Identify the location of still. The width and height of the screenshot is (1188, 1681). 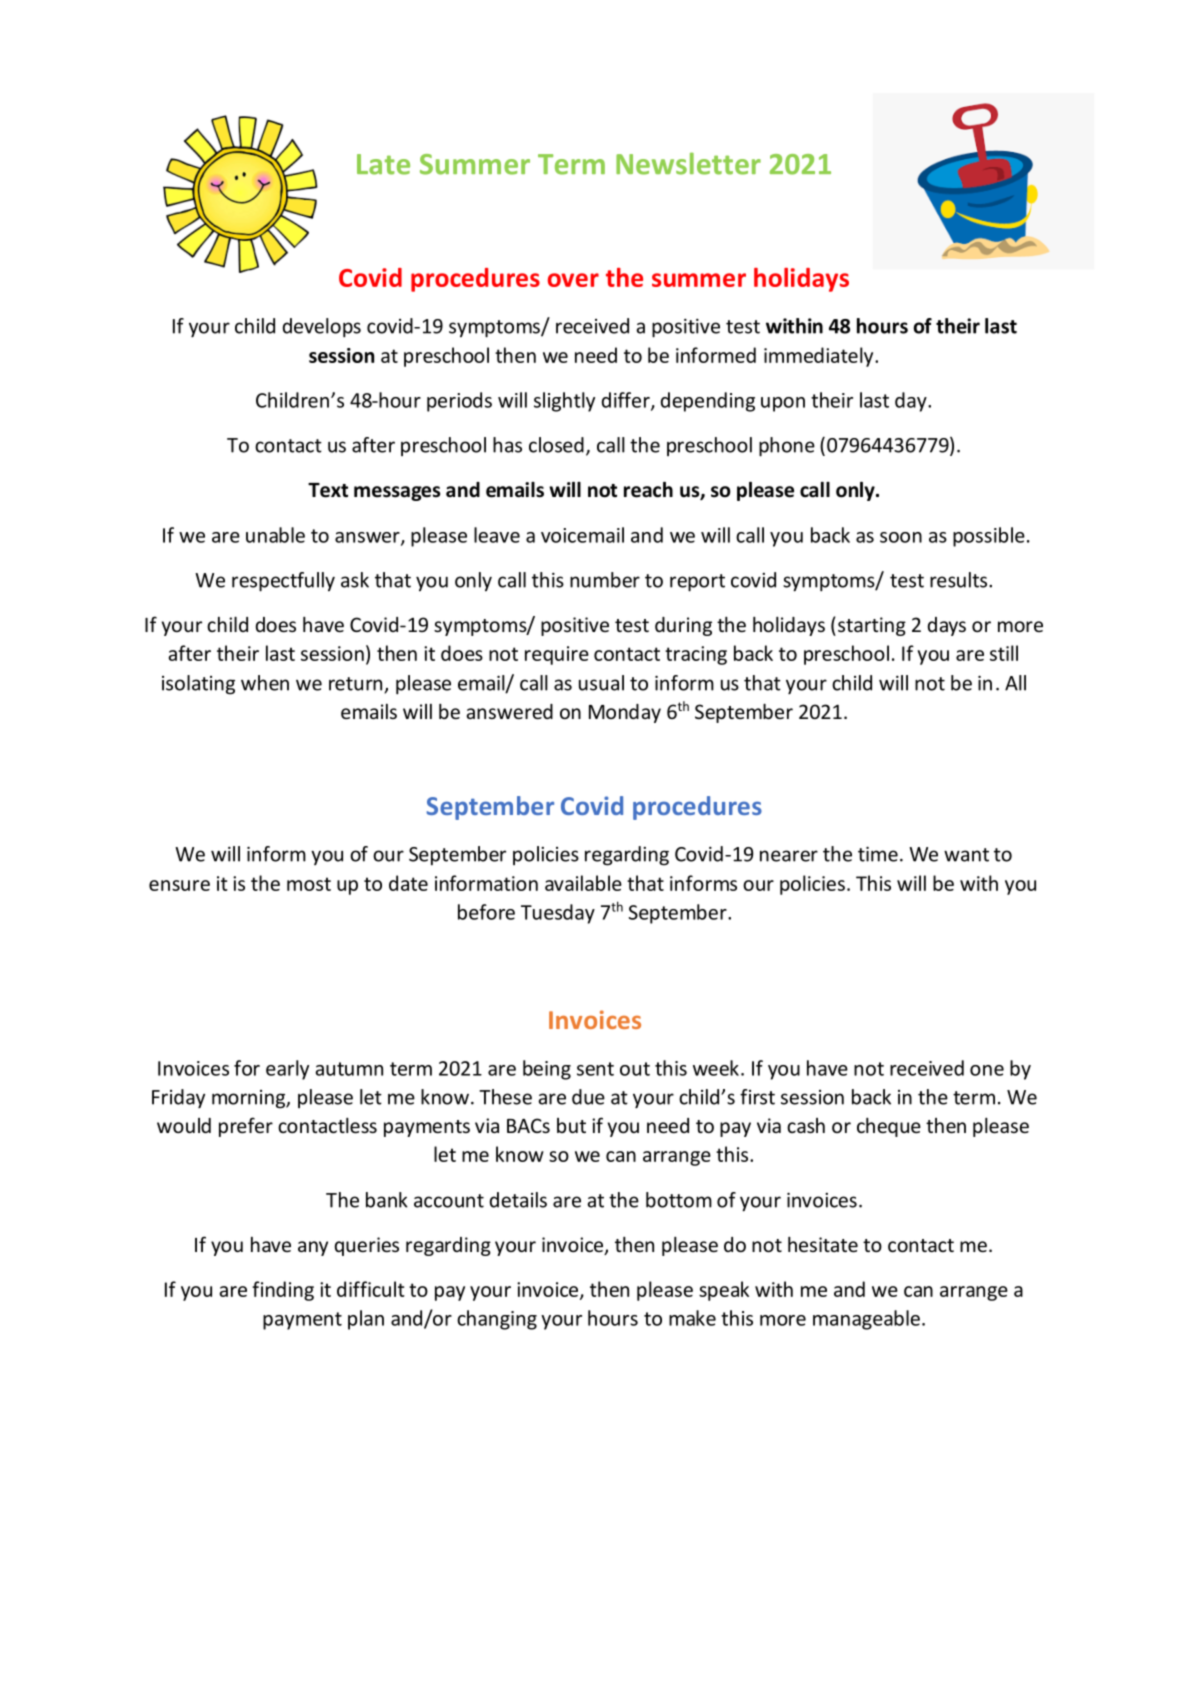
(1004, 653).
